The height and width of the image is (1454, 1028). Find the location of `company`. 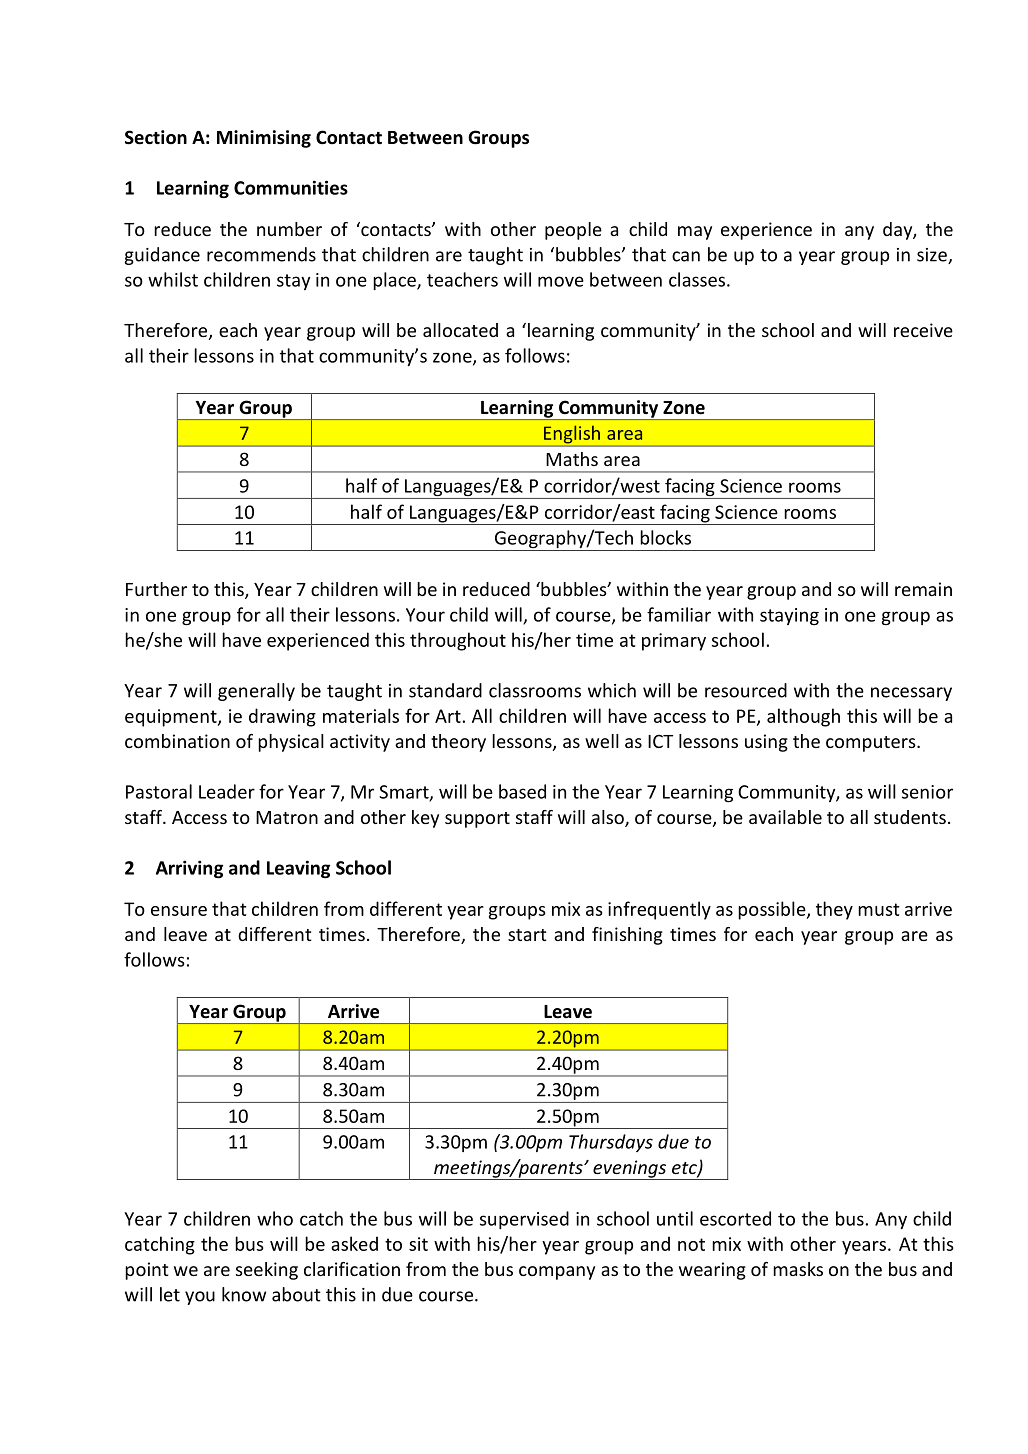

company is located at coordinates (557, 1273).
